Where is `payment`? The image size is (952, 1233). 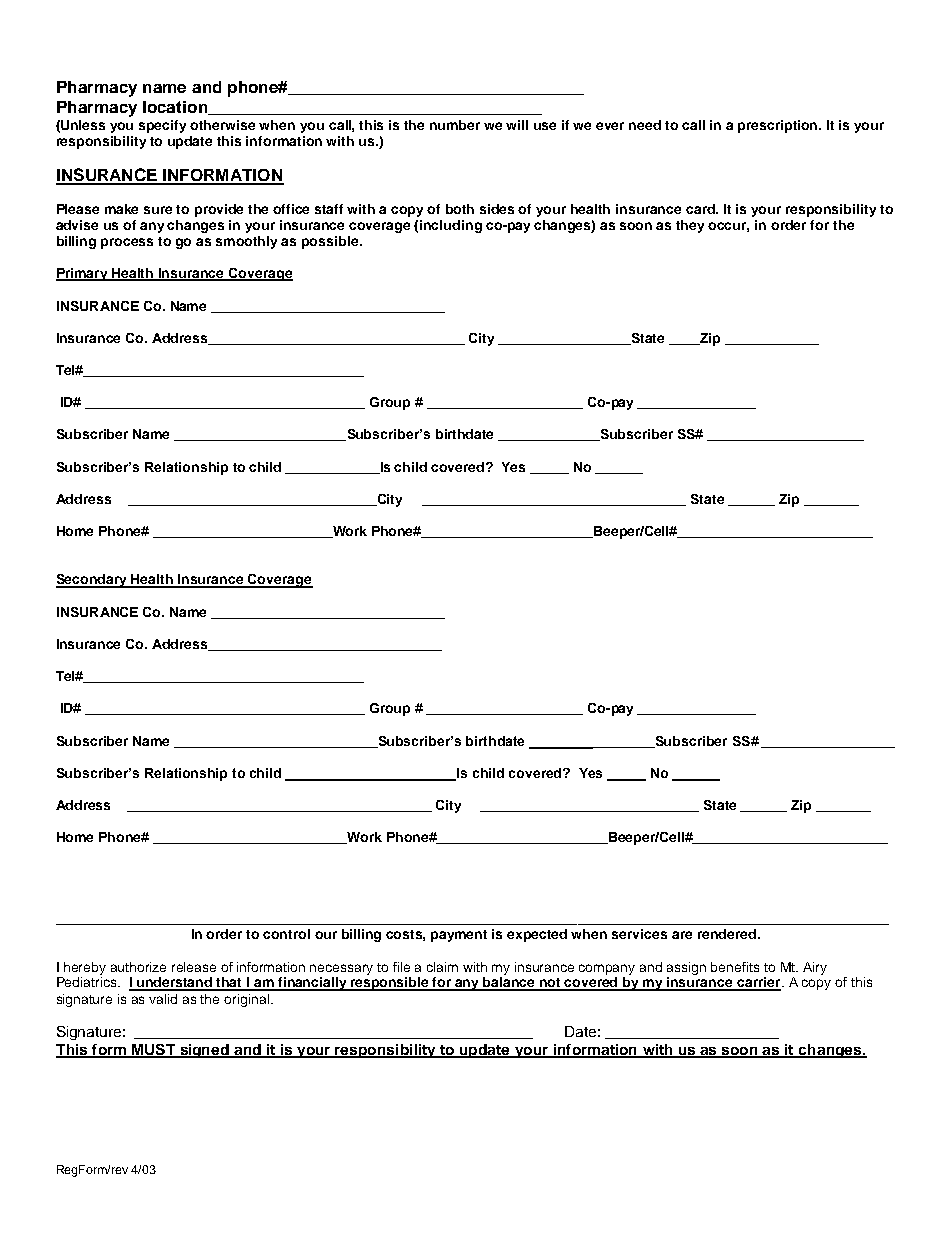 payment is located at coordinates (459, 936).
